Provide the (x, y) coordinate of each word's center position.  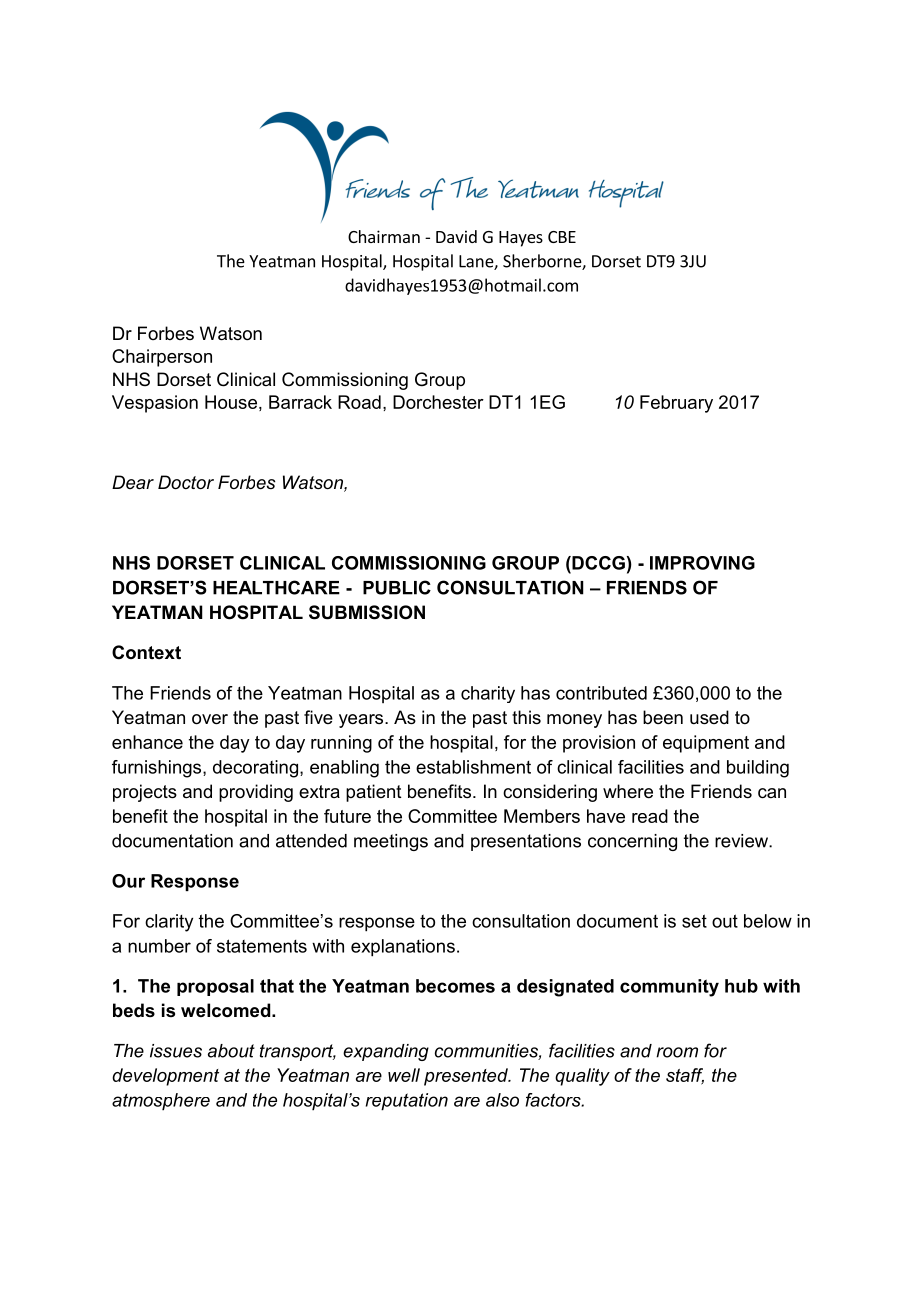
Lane (477, 262)
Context (146, 652)
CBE (562, 237)
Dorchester (438, 402)
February (676, 404)
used (709, 717)
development (165, 1077)
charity (488, 694)
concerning (632, 842)
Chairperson (162, 358)
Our (128, 881)
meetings (391, 842)
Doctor (186, 482)
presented (467, 1077)
